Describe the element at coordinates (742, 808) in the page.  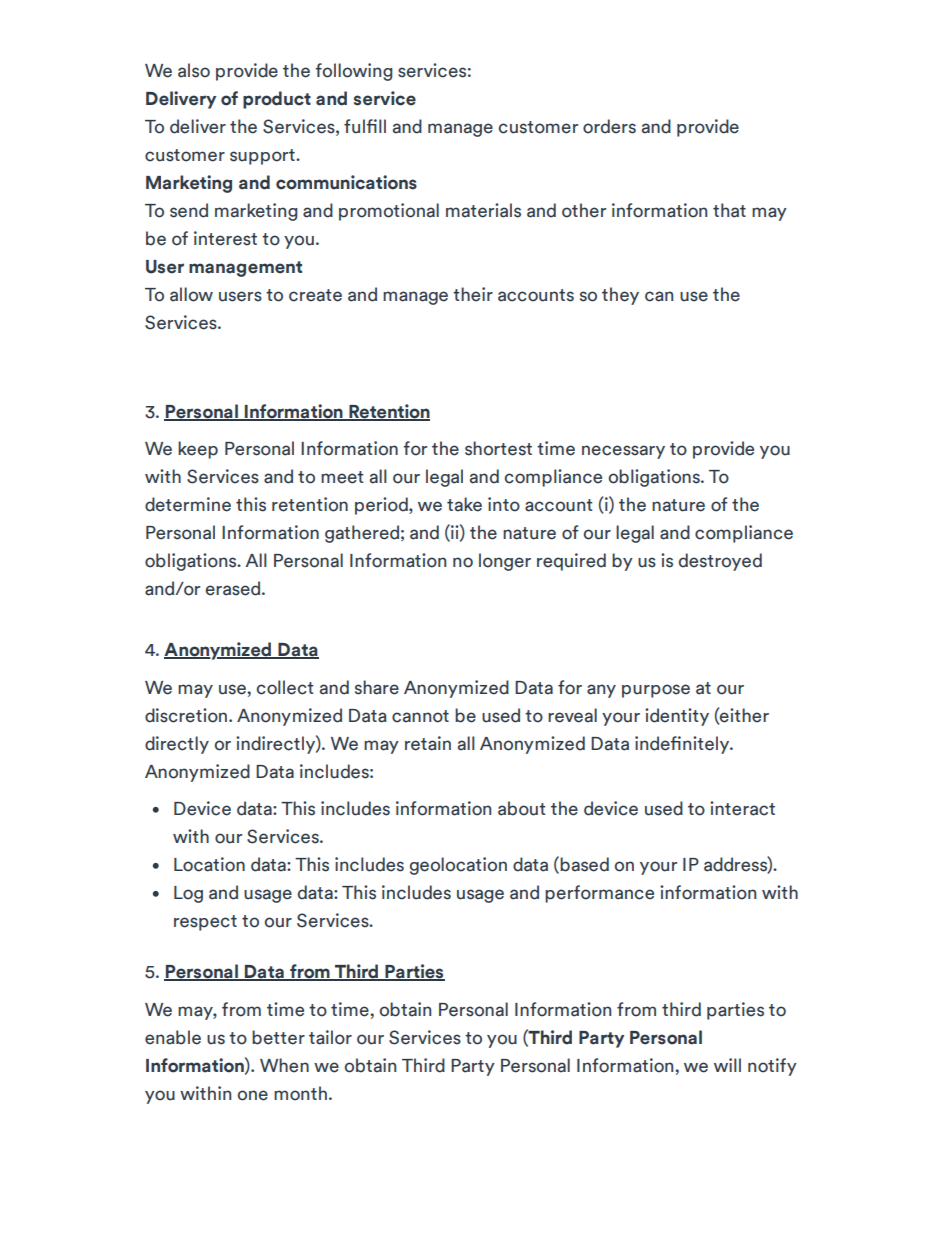
I see `interact` at that location.
